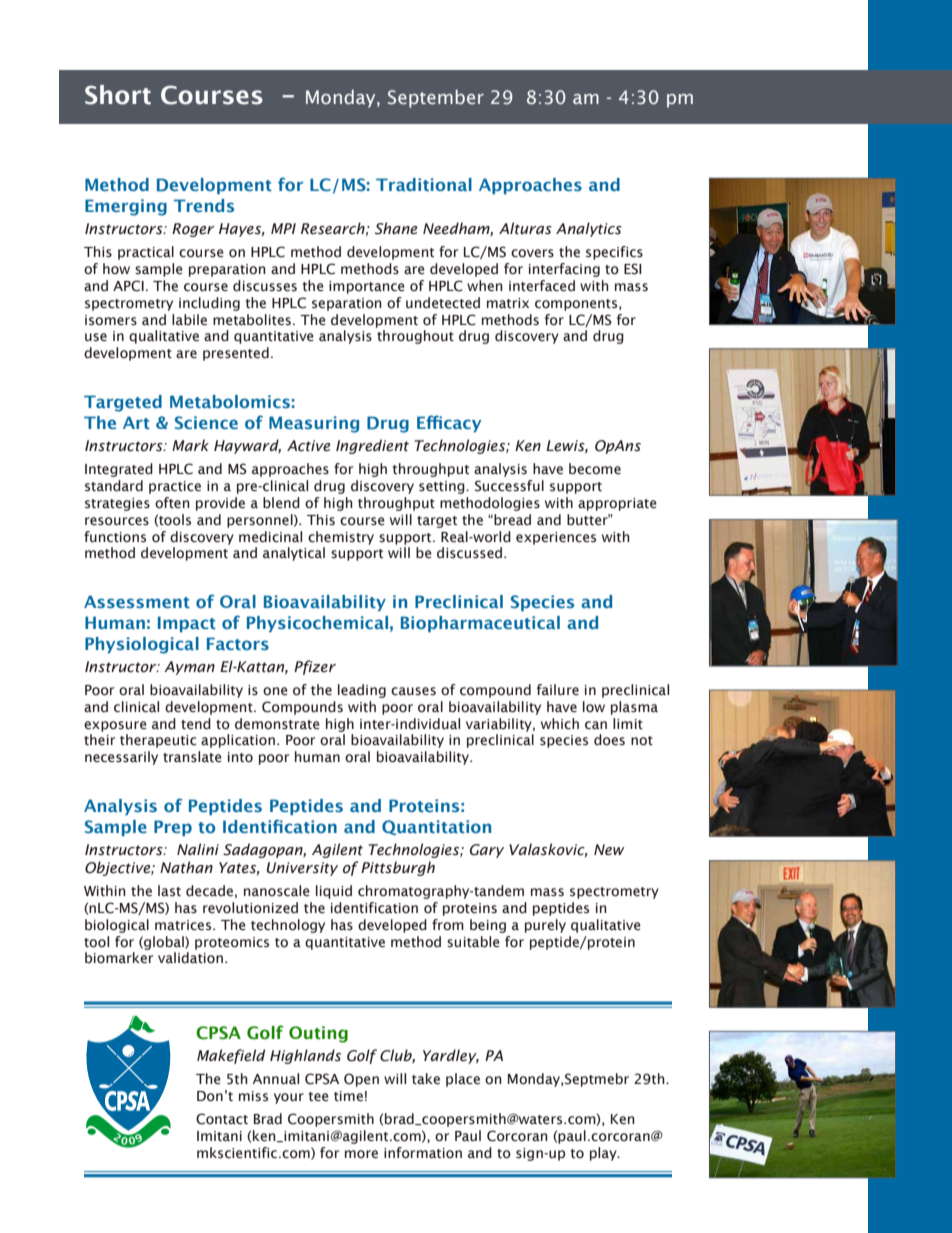  Describe the element at coordinates (118, 95) in the screenshot. I see `Short` at that location.
